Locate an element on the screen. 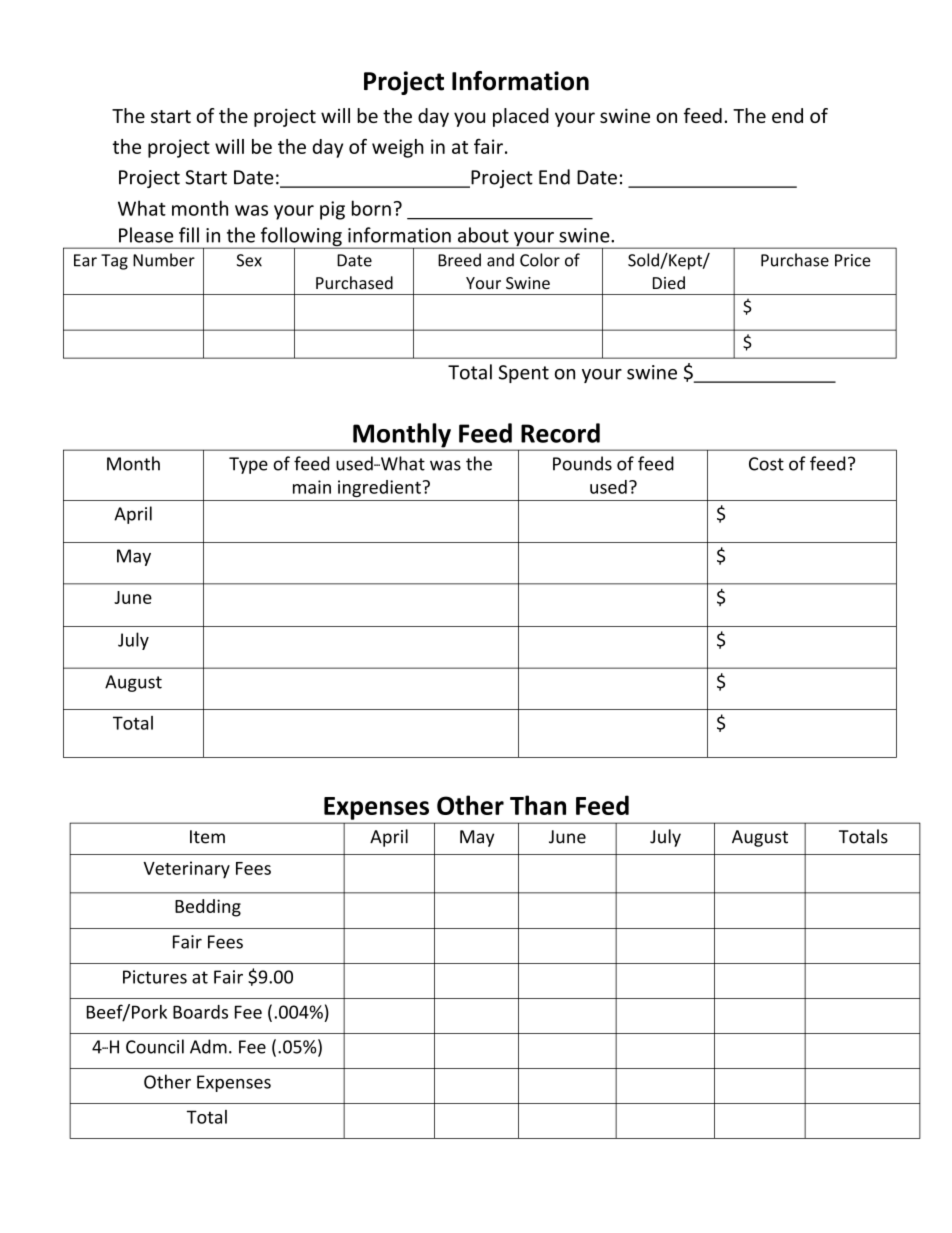 The image size is (952, 1233). placed is located at coordinates (521, 117).
